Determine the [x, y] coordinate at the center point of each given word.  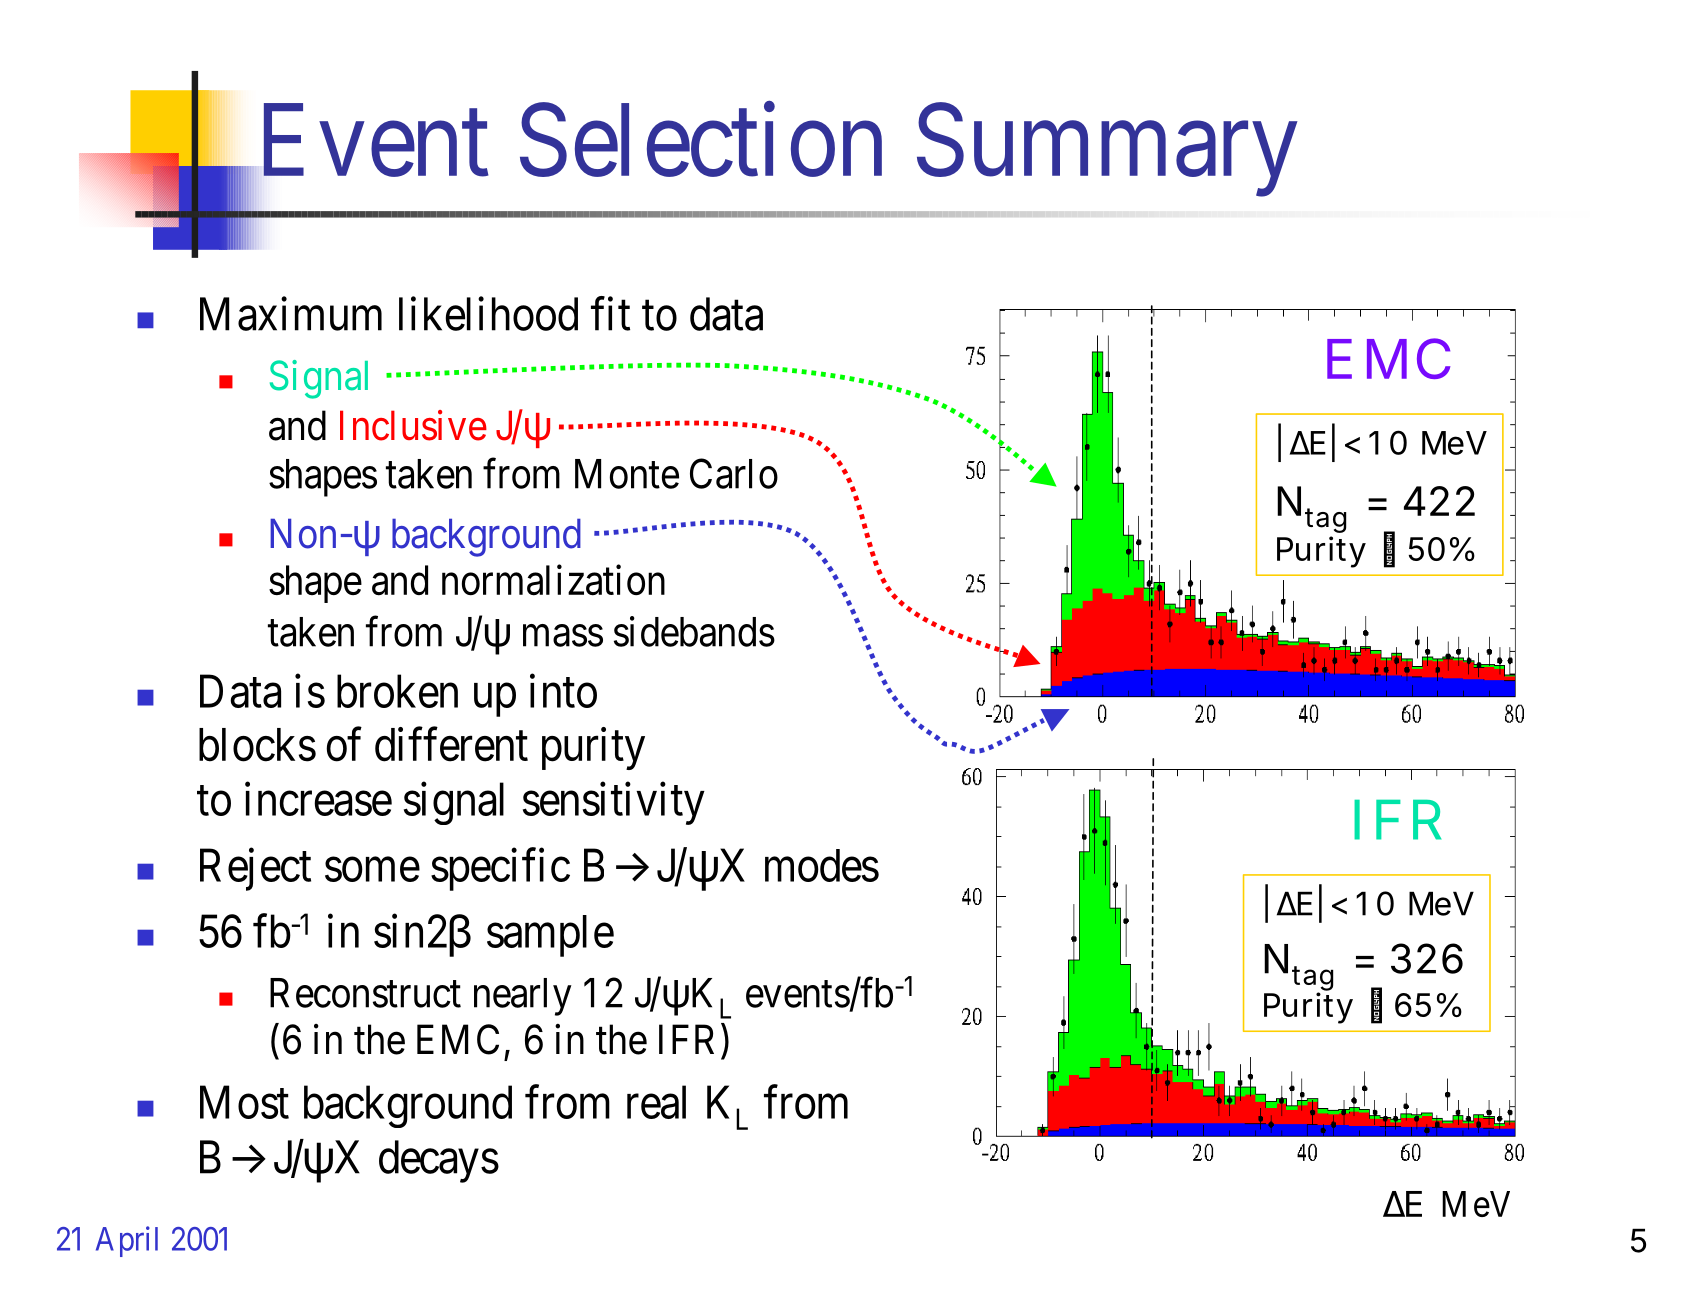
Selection [701, 141]
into [563, 691]
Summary [1107, 151]
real [656, 1102]
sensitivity [614, 803]
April [127, 1241]
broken [397, 691]
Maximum [291, 314]
